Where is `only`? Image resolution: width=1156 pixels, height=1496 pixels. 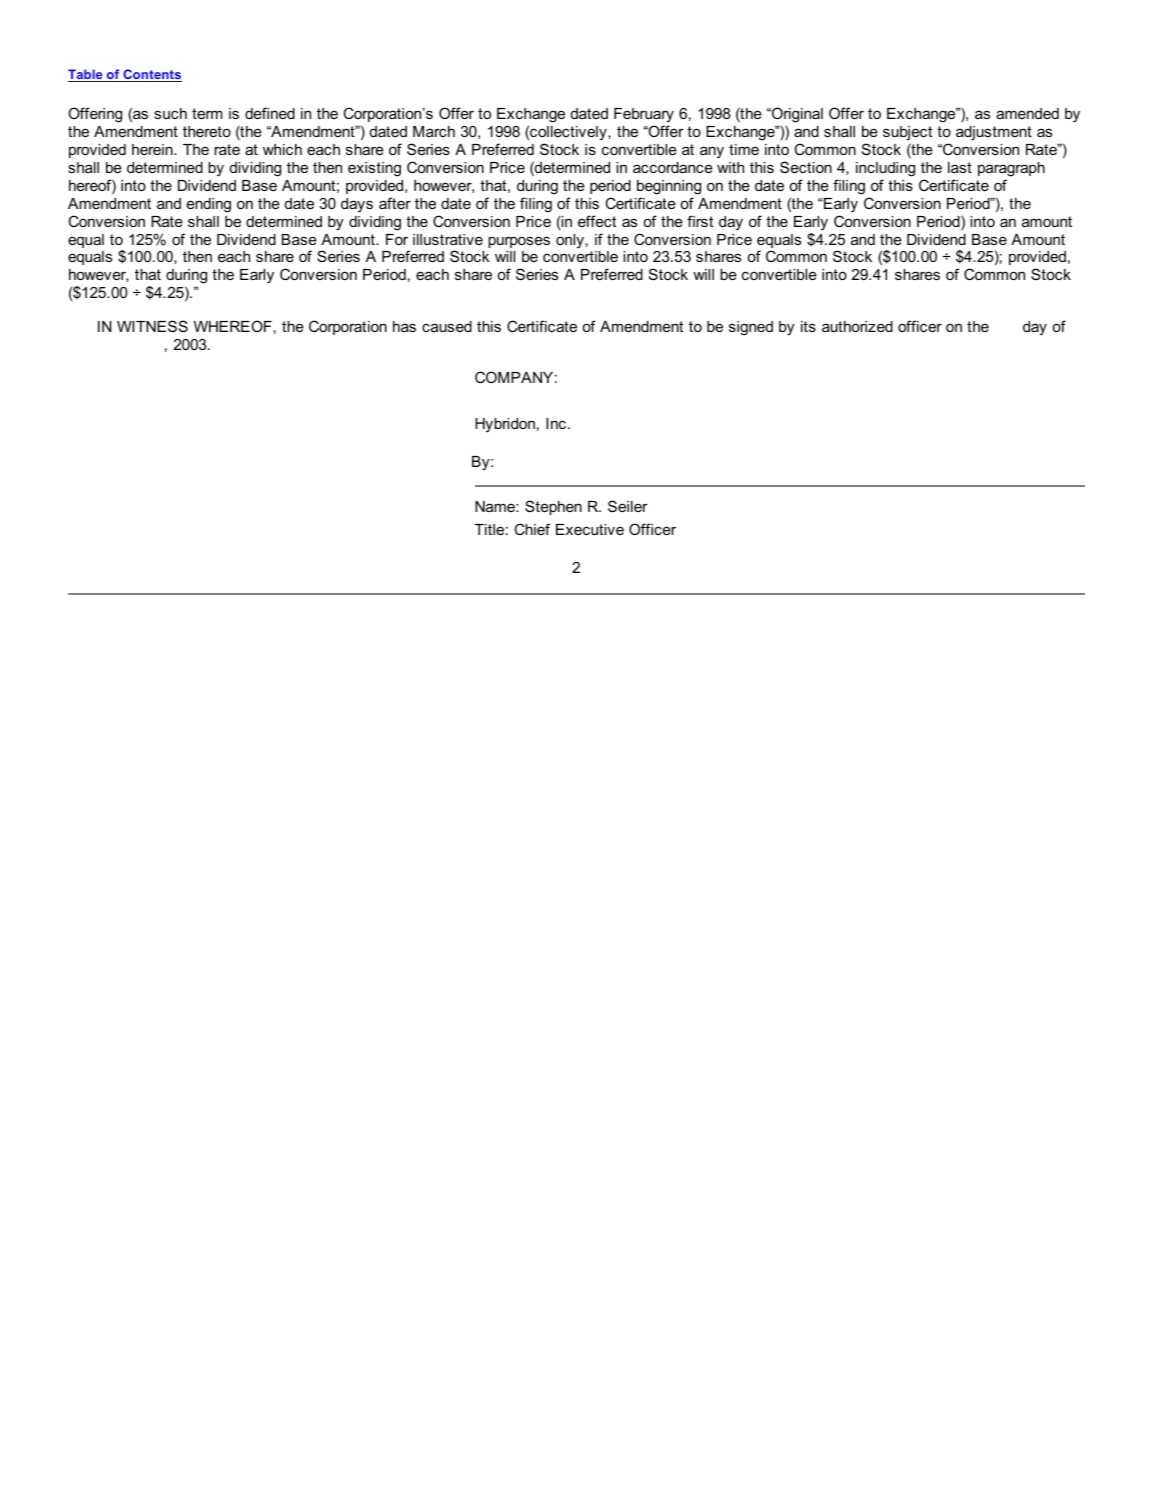 only is located at coordinates (570, 241).
